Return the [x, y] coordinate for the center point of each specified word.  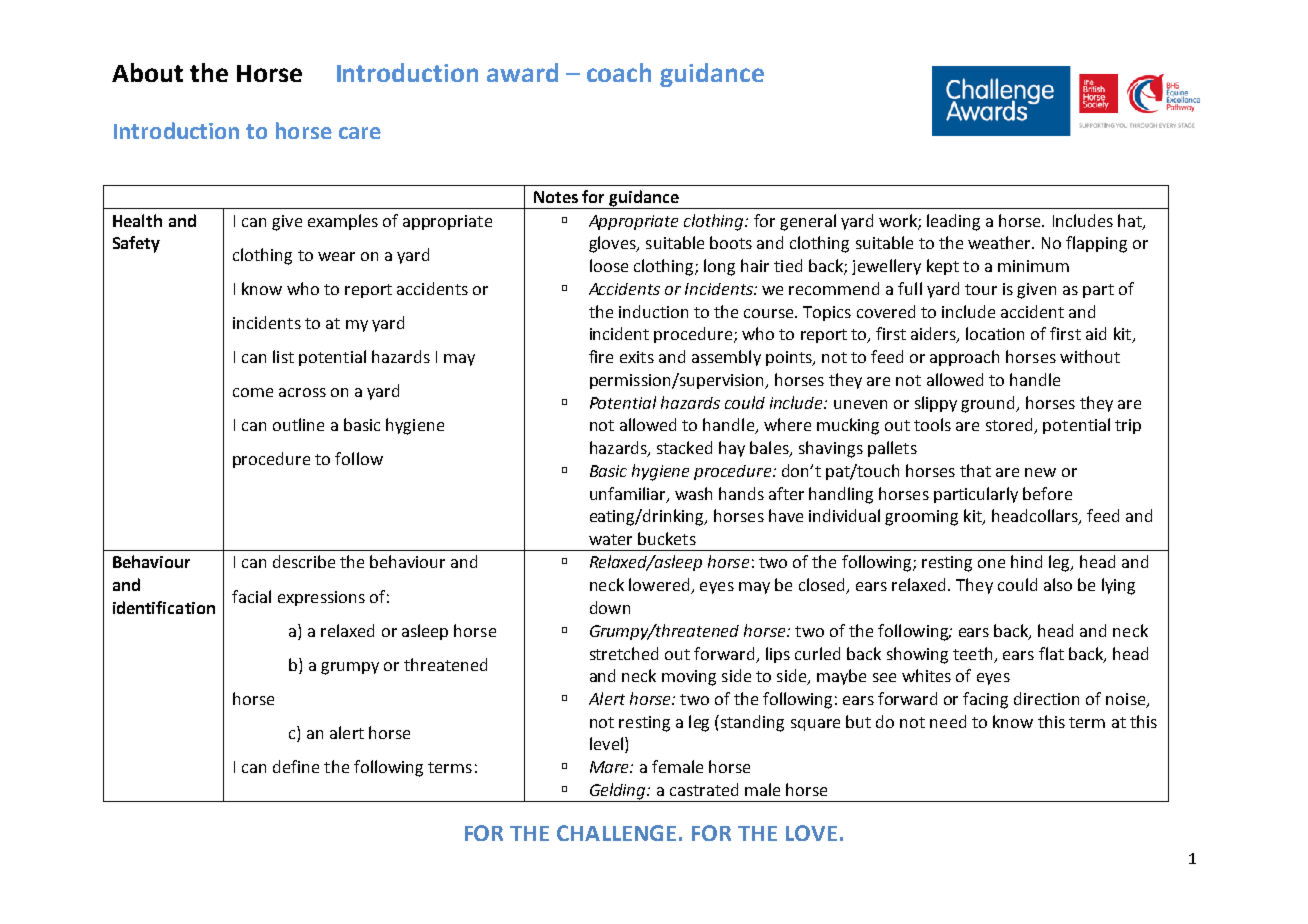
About [147, 72]
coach [619, 72]
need [948, 721]
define [296, 766]
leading [953, 222]
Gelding [617, 792]
